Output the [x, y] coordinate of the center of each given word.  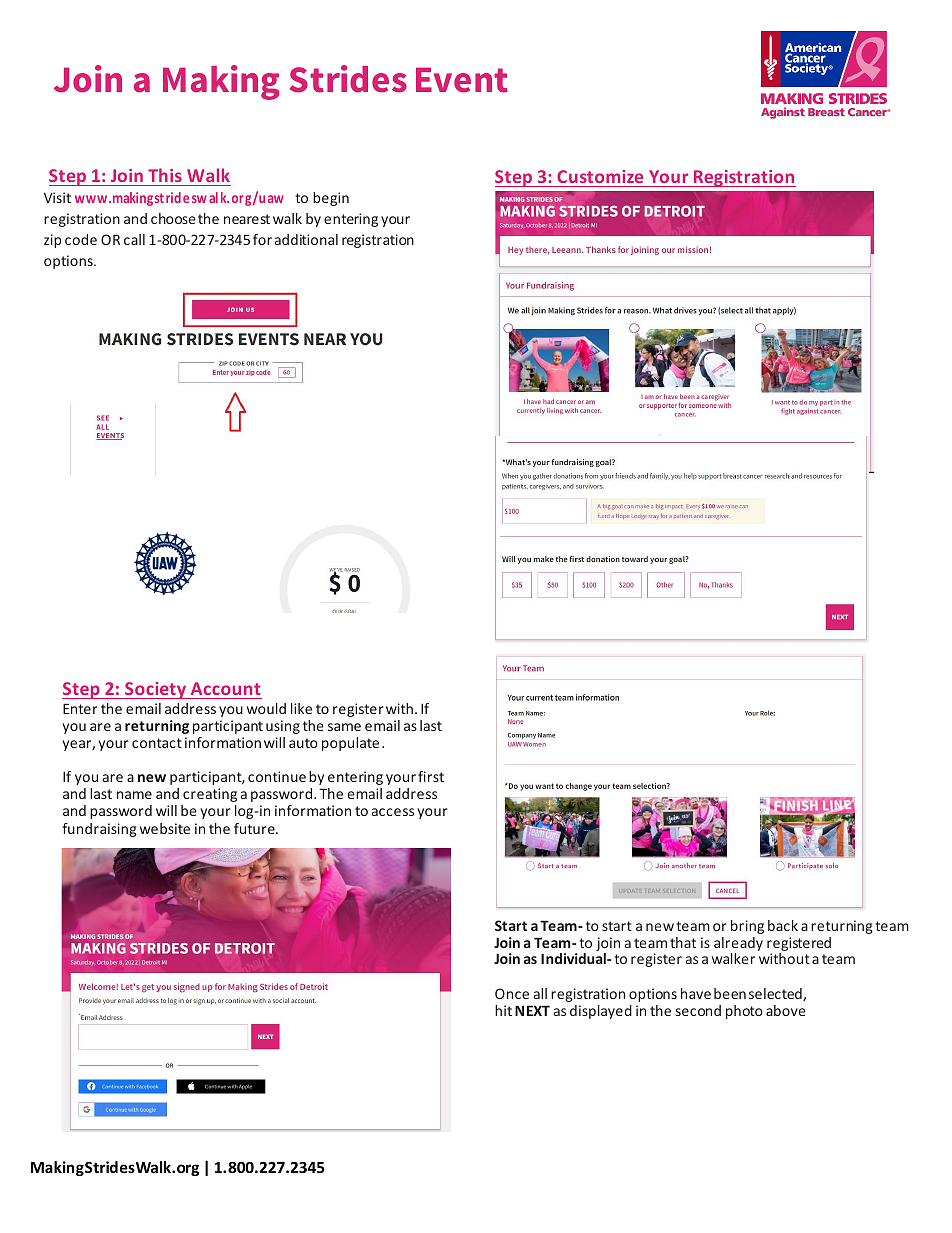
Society [156, 690]
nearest [247, 219]
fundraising [99, 830]
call [134, 239]
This [165, 175]
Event [462, 80]
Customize [600, 176]
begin [331, 199]
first [431, 776]
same [344, 727]
